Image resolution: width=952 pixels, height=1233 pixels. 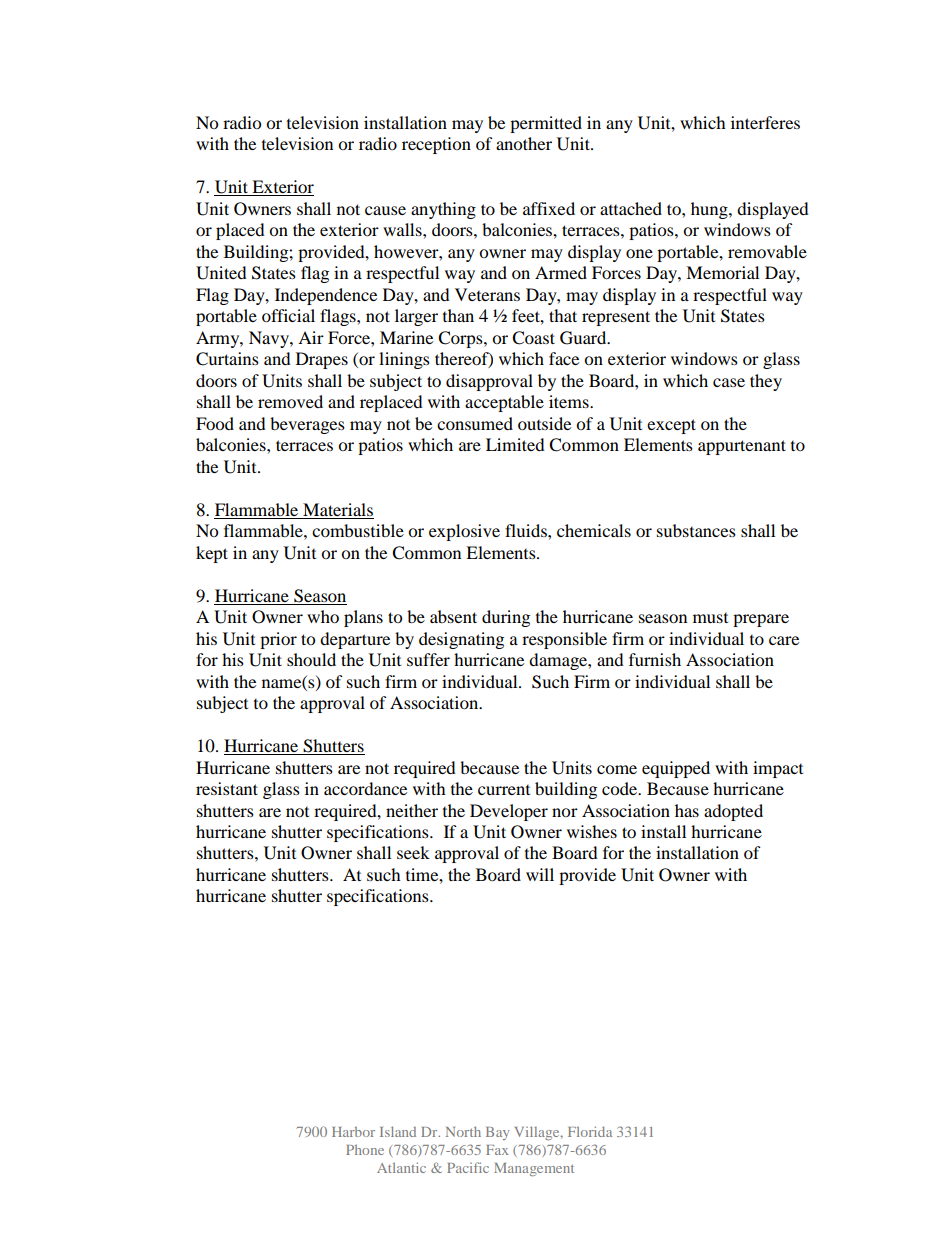 What do you see at coordinates (765, 122) in the screenshot?
I see `interferes` at bounding box center [765, 122].
